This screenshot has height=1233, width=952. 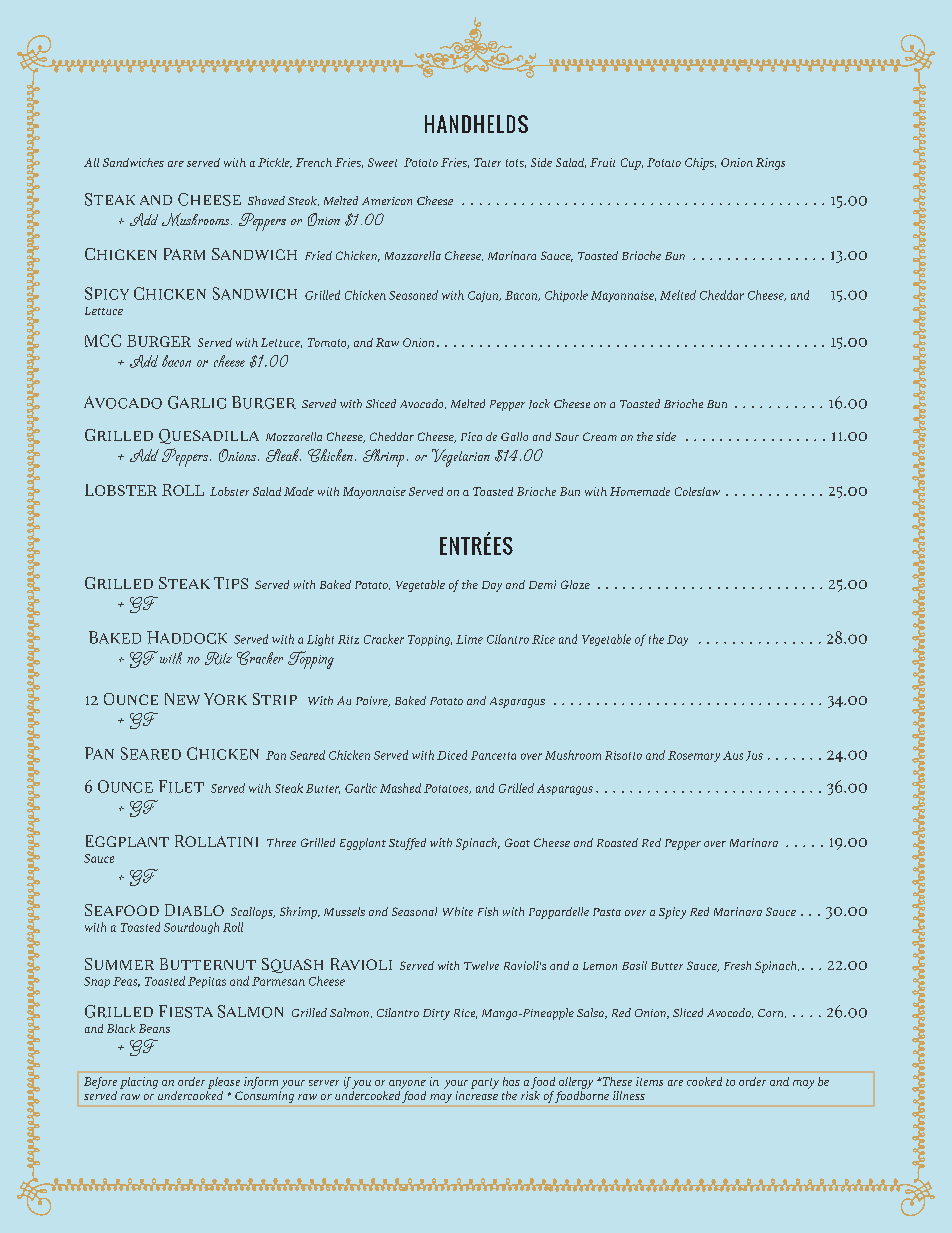 What do you see at coordinates (209, 436) in the screenshot?
I see `Quesadilla` at bounding box center [209, 436].
